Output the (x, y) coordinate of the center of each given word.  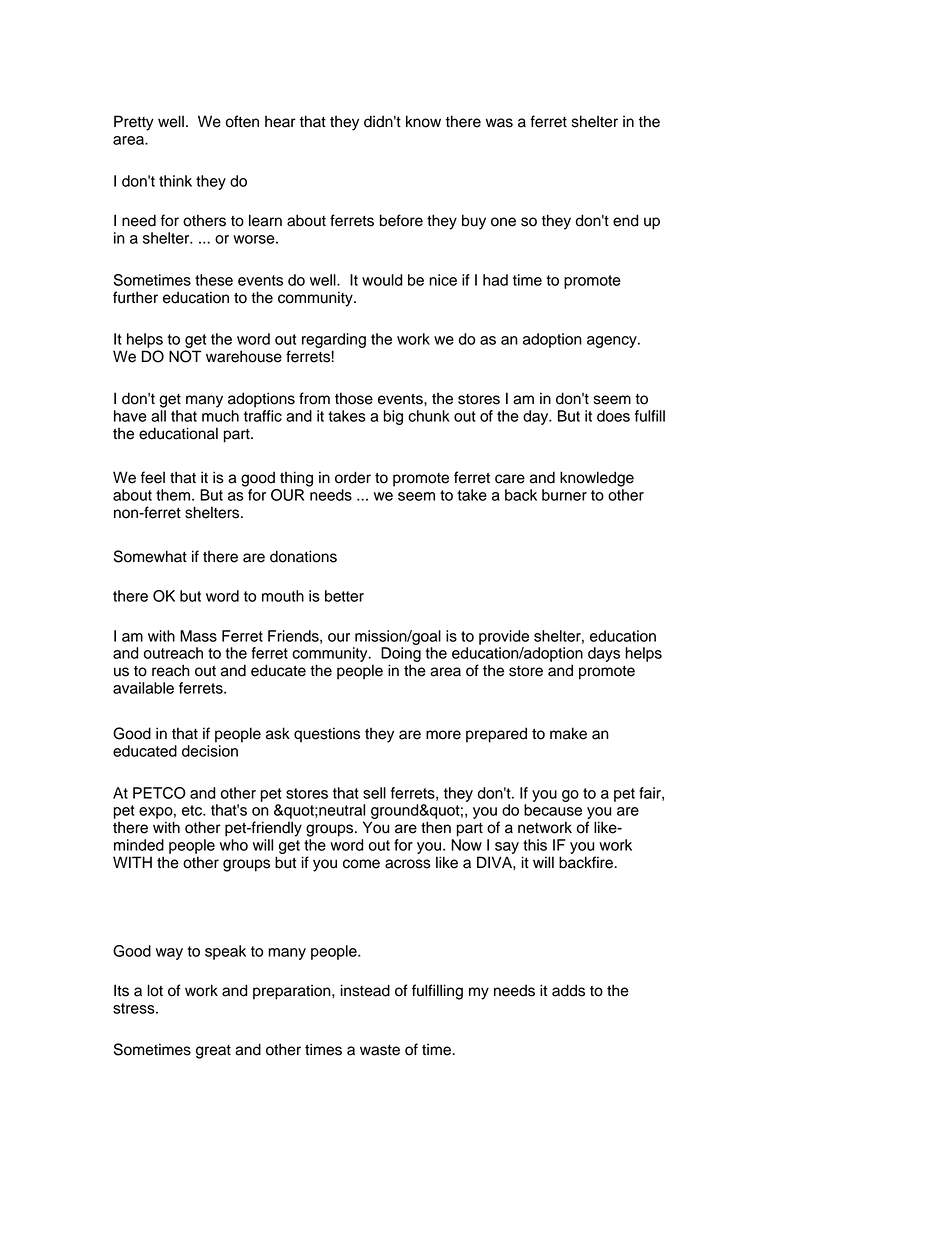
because (553, 810)
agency (613, 342)
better (344, 596)
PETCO (159, 793)
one (503, 222)
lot (155, 990)
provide (504, 637)
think (175, 181)
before (401, 220)
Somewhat (150, 556)
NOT (185, 356)
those (354, 398)
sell (374, 793)
